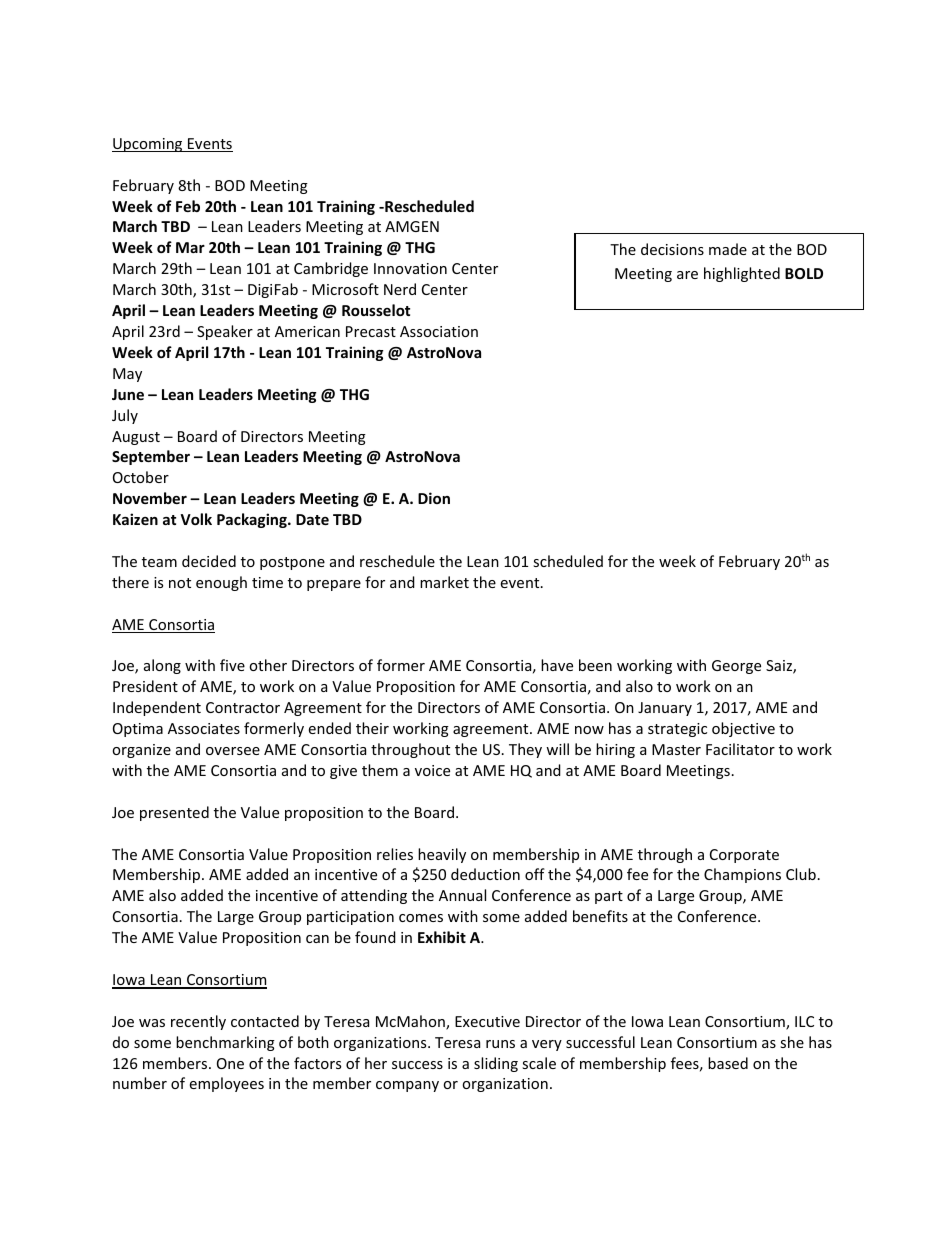 This screenshot has height=1233, width=952. I want to click on benchmarking, so click(225, 1043).
